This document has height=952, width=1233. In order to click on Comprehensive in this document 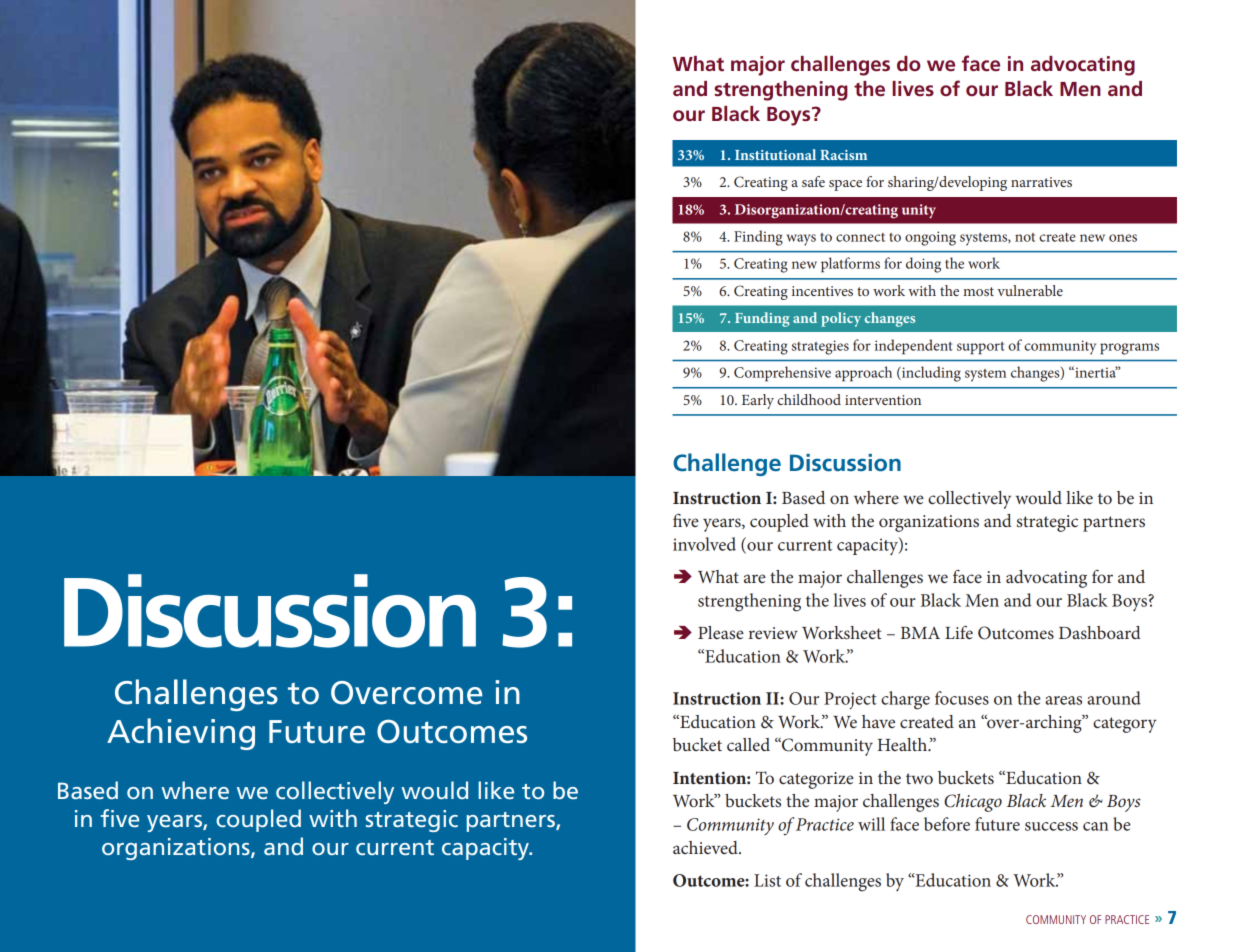, I will do `click(782, 374)`.
